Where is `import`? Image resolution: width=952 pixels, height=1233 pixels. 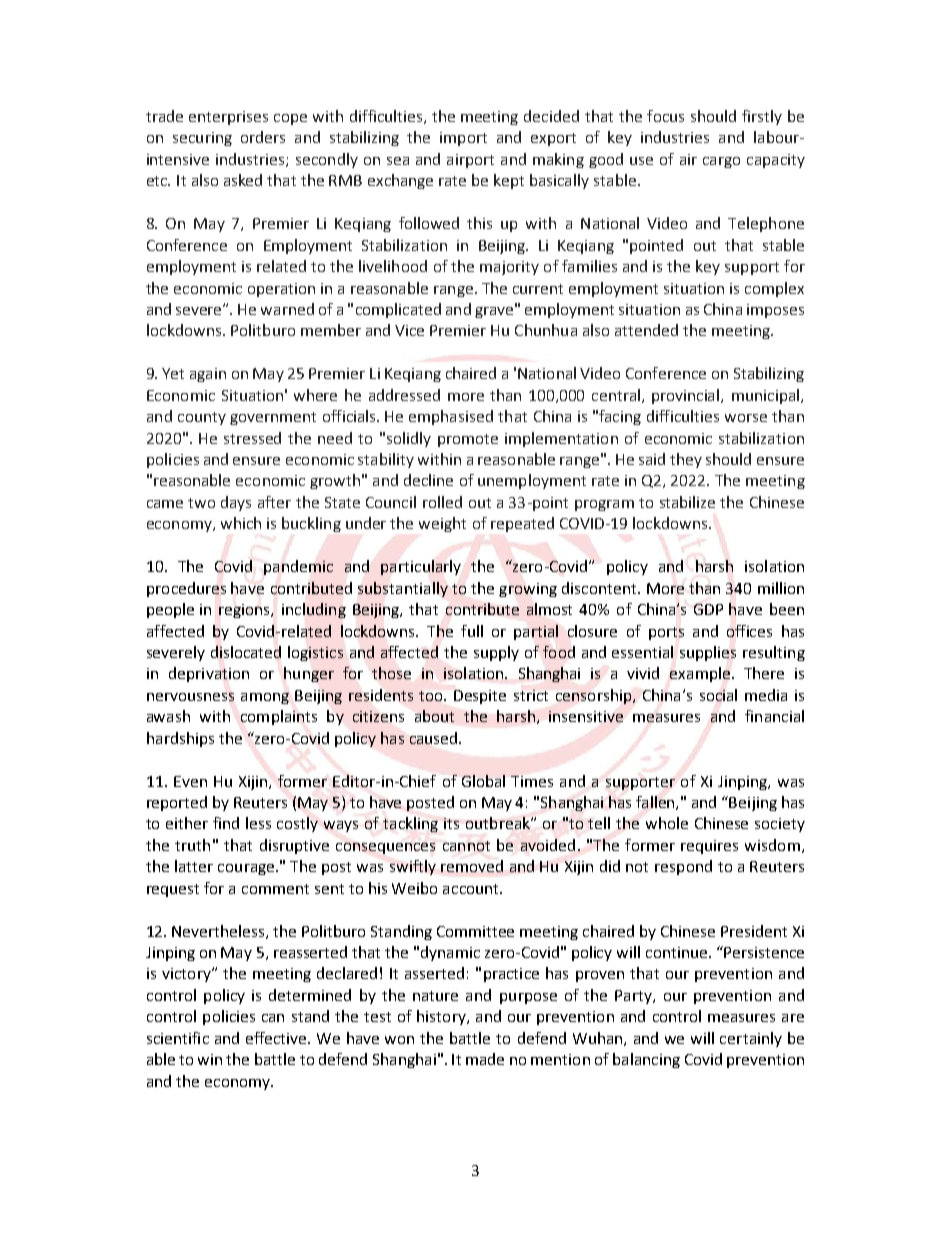 import is located at coordinates (463, 139).
